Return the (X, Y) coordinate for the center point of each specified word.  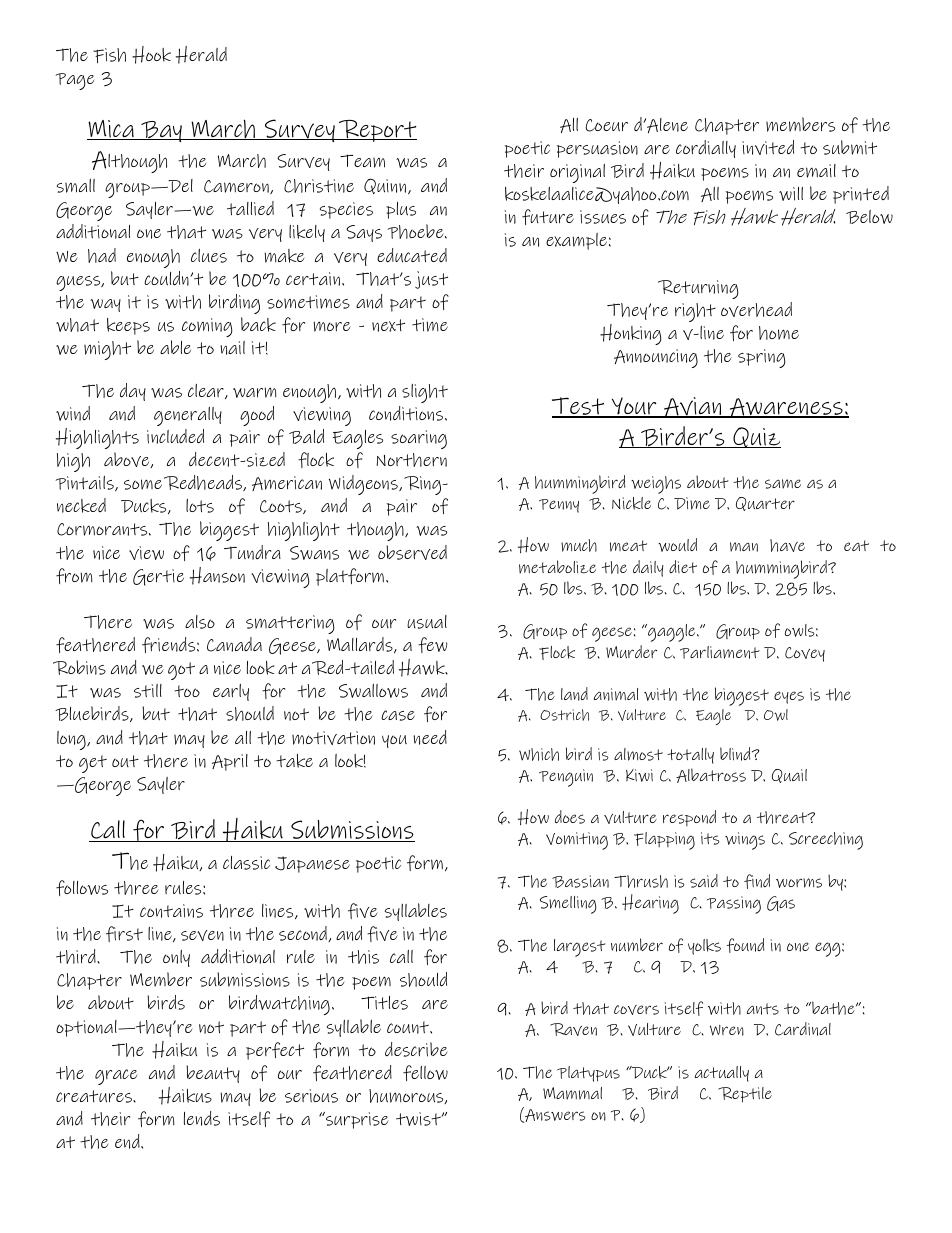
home (779, 333)
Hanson (217, 576)
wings (745, 841)
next (388, 325)
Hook (151, 55)
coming (207, 327)
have (787, 545)
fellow (425, 1073)
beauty (213, 1074)
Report (377, 131)
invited (768, 147)
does (570, 817)
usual (427, 622)
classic (246, 863)
